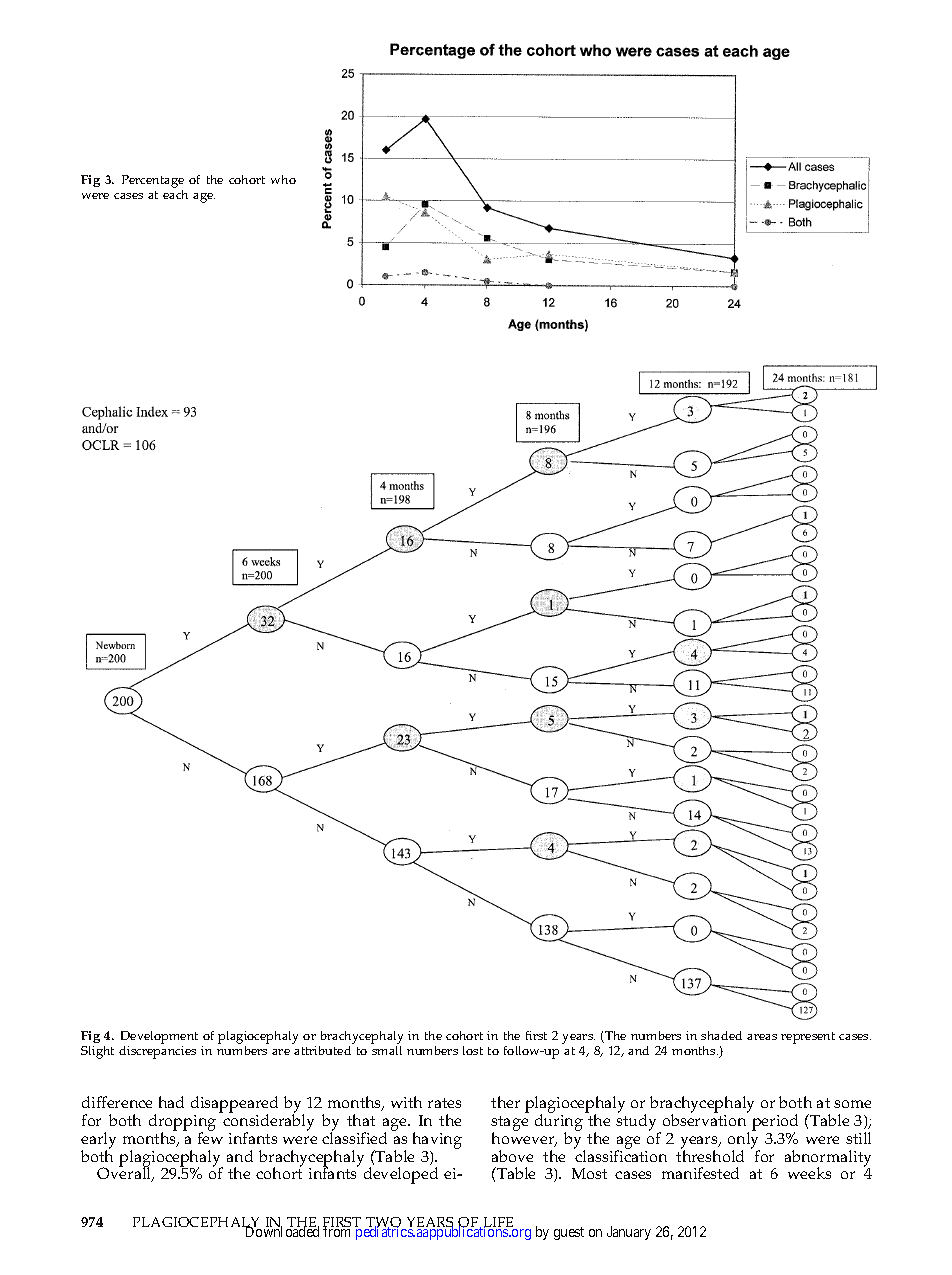 Image resolution: width=952 pixels, height=1275 pixels. What do you see at coordinates (721, 1035) in the document?
I see `shaded` at bounding box center [721, 1035].
